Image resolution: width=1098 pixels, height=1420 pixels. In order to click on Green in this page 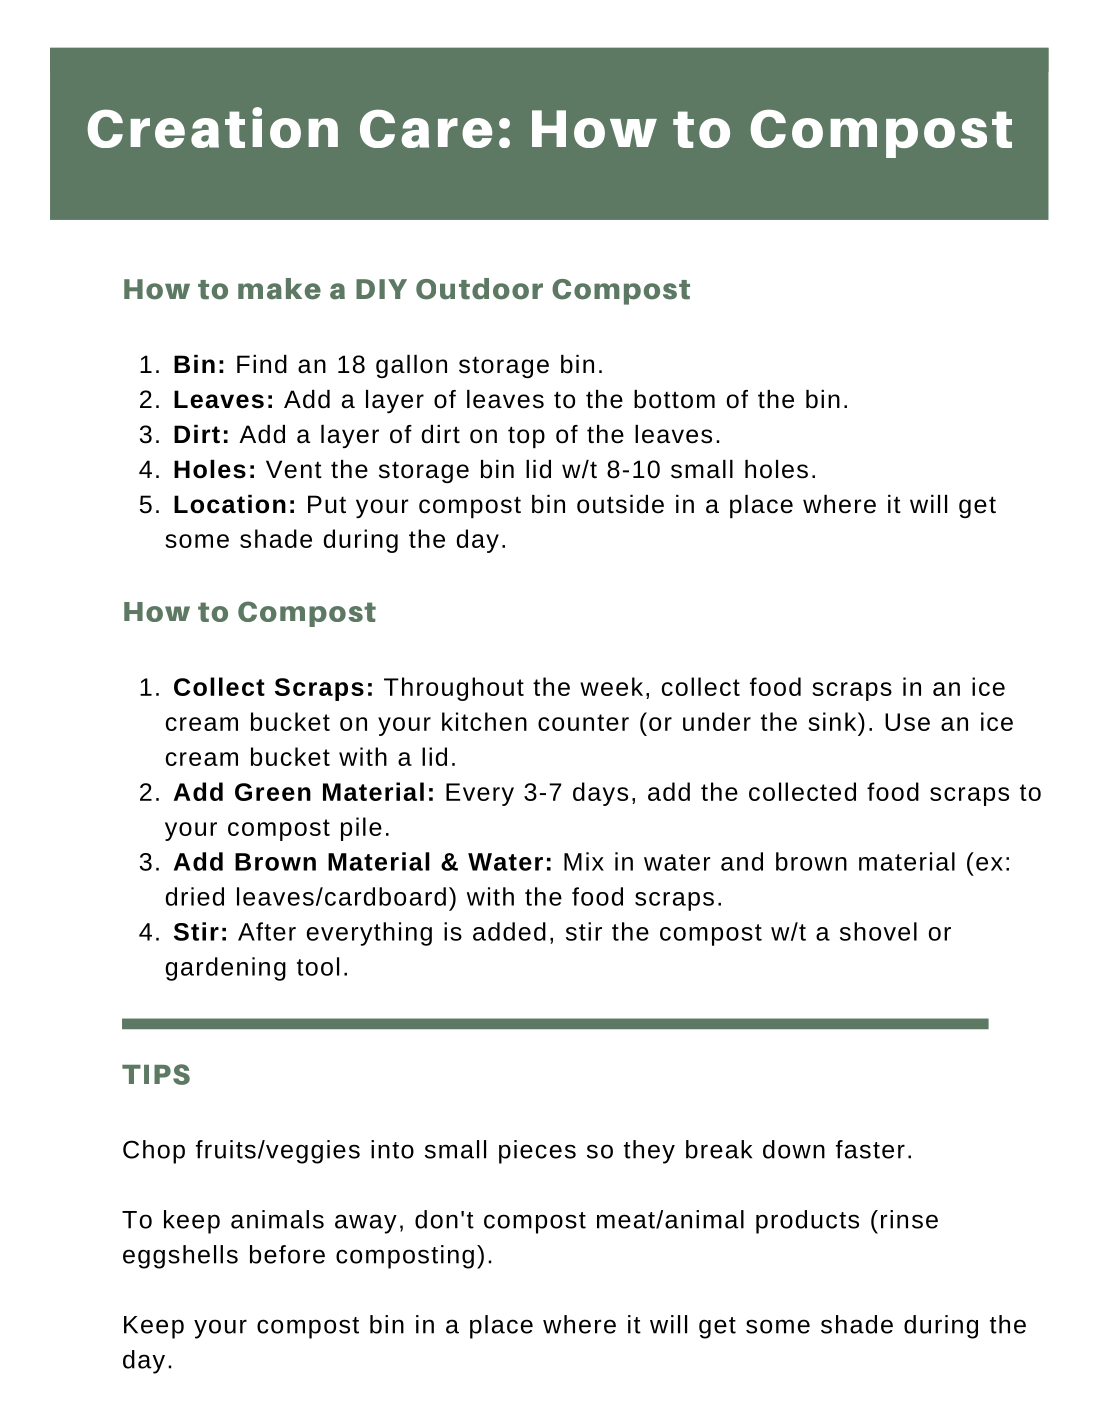, I will do `click(273, 792)`.
